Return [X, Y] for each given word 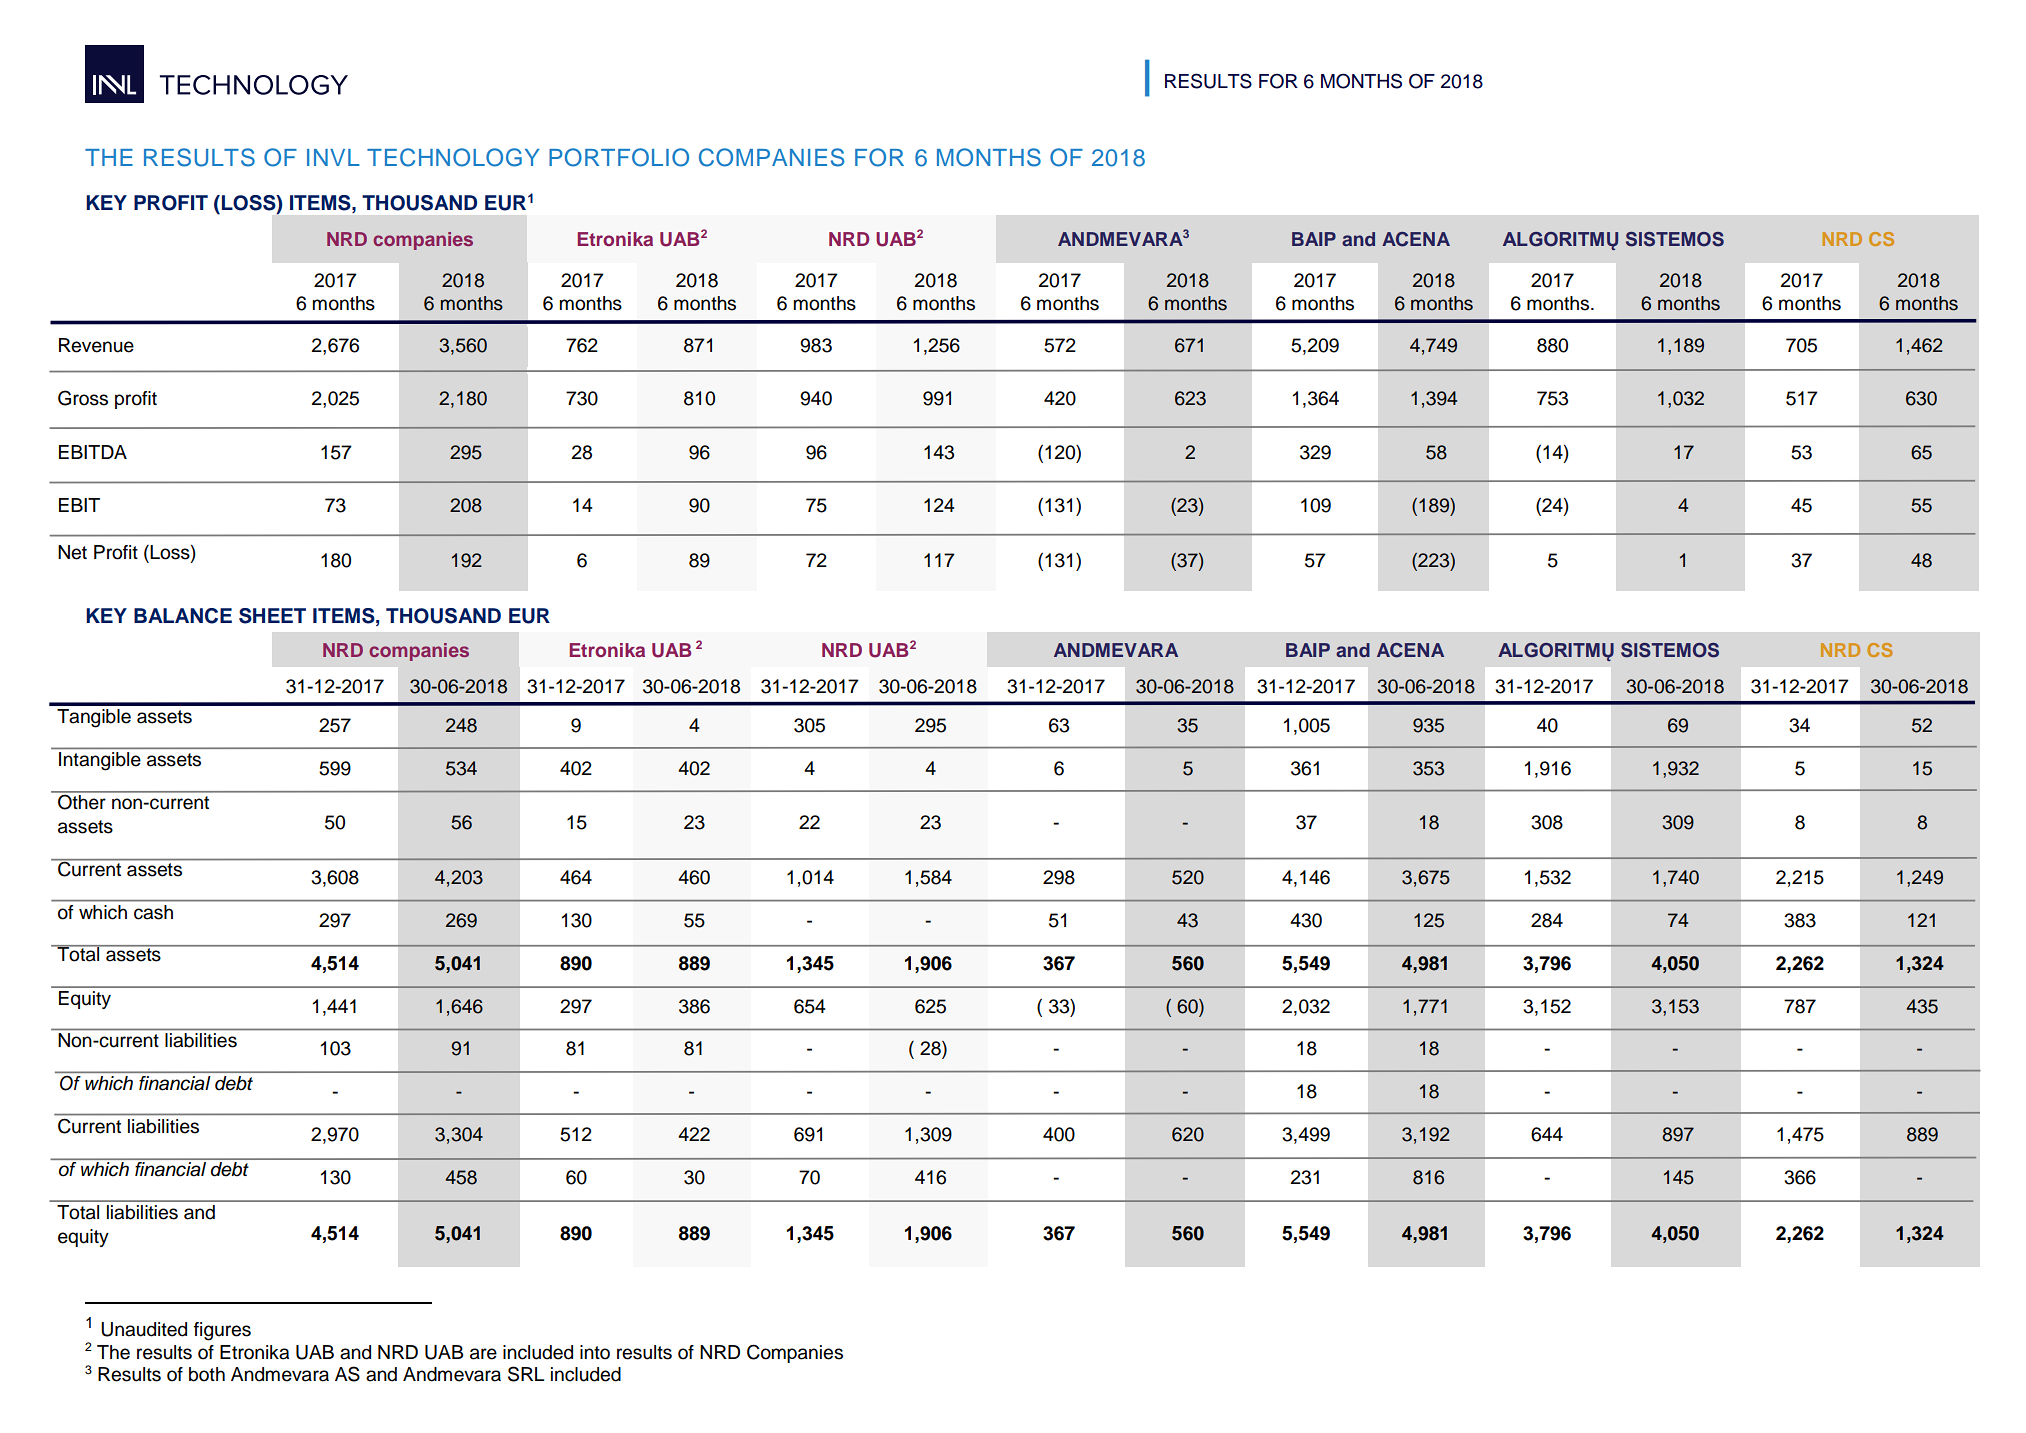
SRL [526, 1374]
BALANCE [183, 616]
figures [222, 1331]
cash [153, 912]
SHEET [272, 616]
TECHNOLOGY [453, 157]
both [207, 1374]
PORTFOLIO [619, 157]
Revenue [96, 345]
